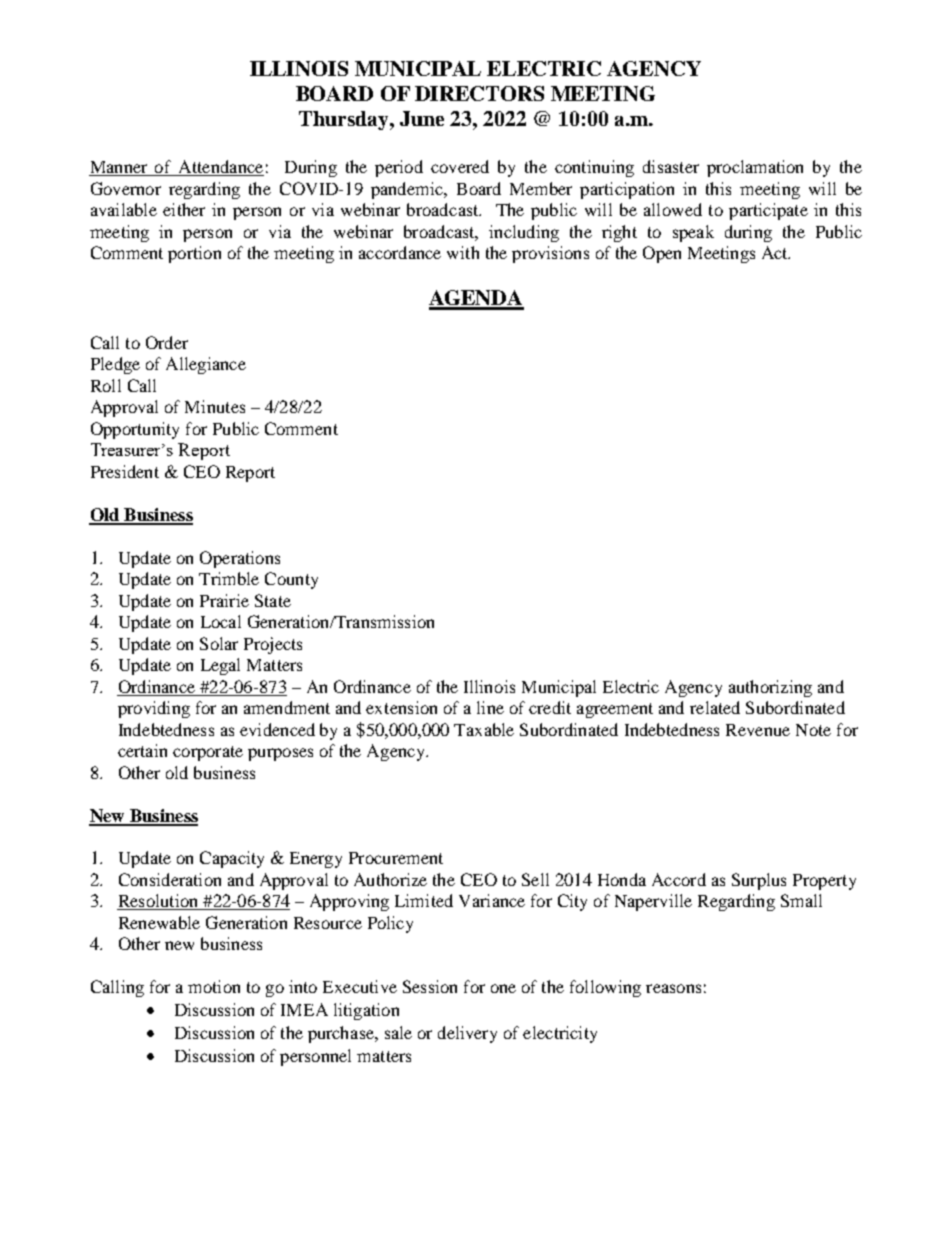 The height and width of the document is (1233, 952). I want to click on motion, so click(214, 986).
